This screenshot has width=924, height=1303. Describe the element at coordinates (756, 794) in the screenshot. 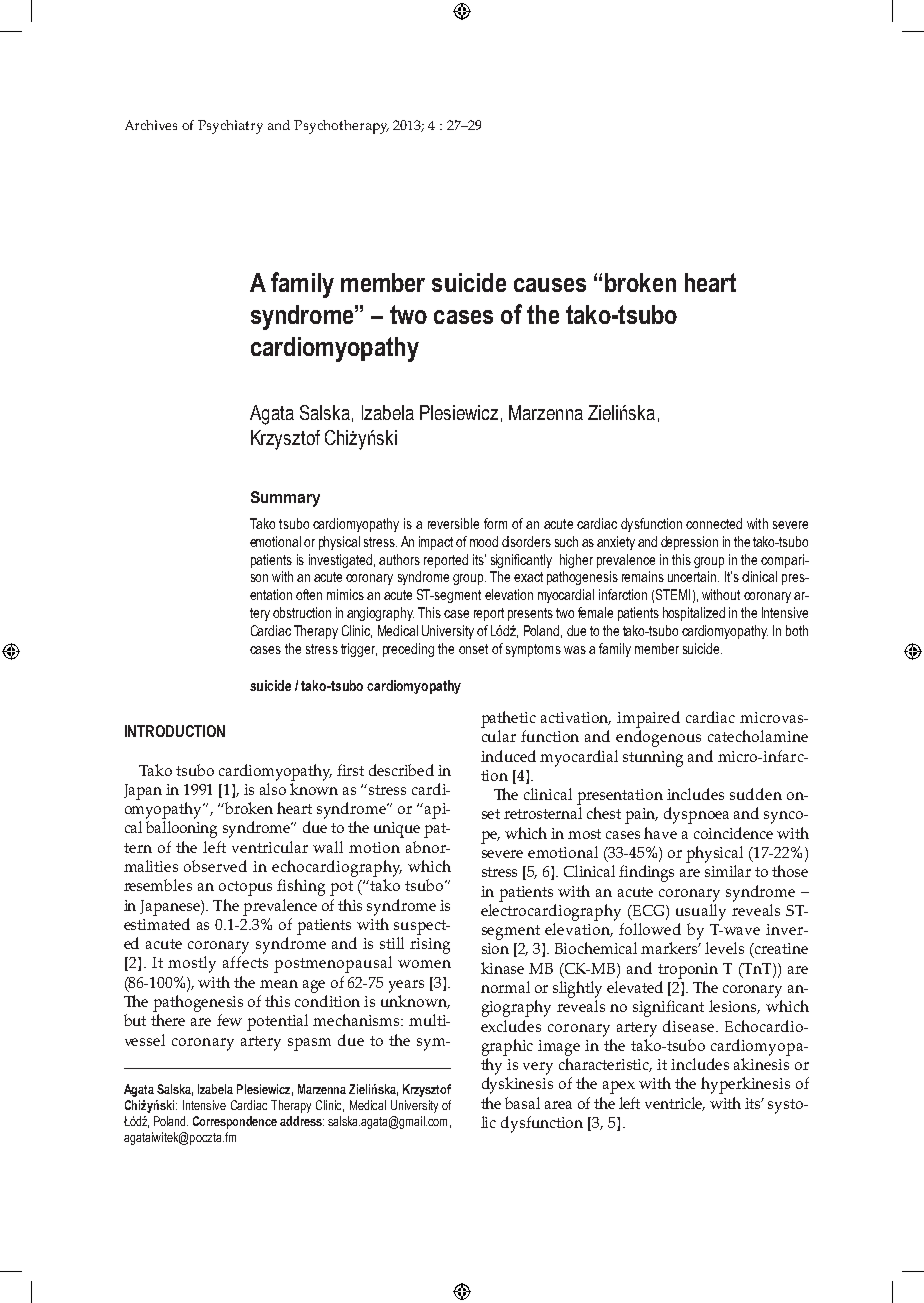

I see `sudden` at that location.
